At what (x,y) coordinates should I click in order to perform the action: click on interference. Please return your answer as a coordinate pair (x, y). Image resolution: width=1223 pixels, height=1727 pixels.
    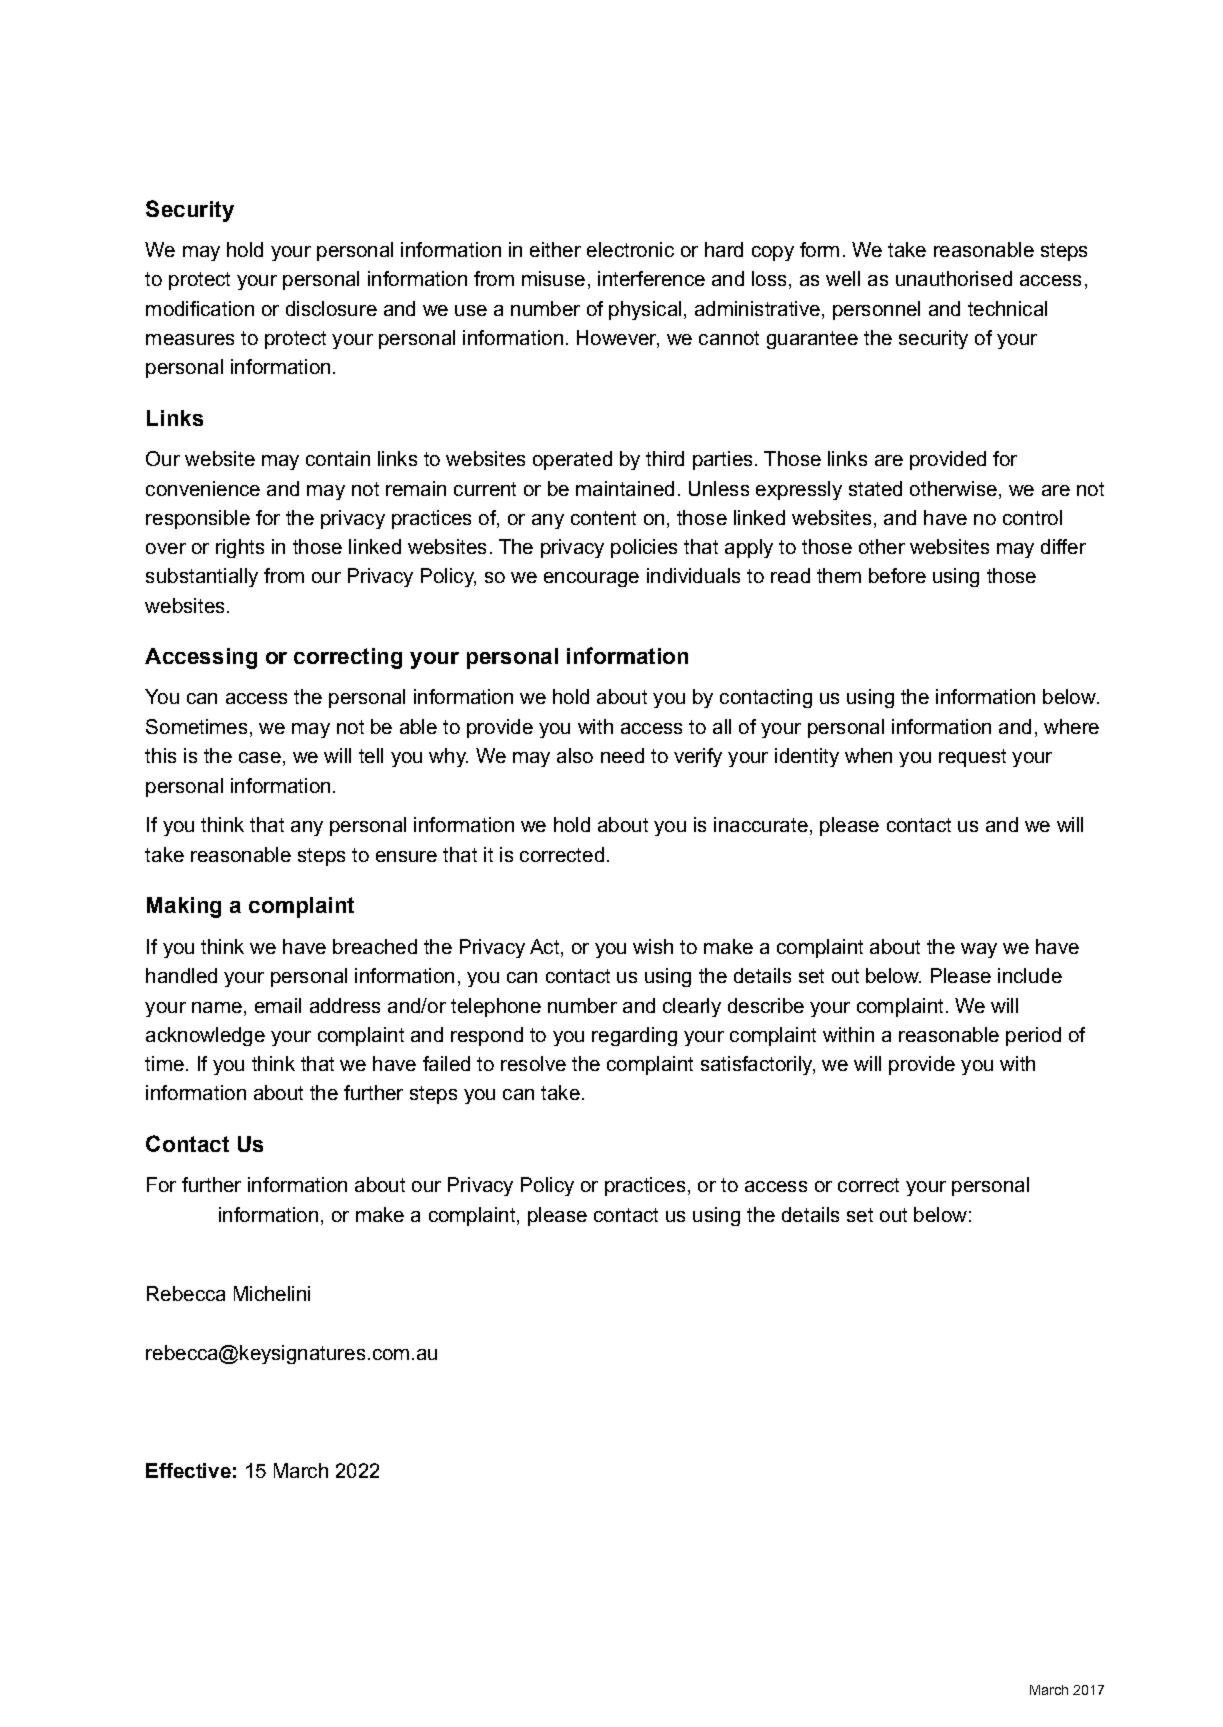
    Looking at the image, I should click on (651, 278).
